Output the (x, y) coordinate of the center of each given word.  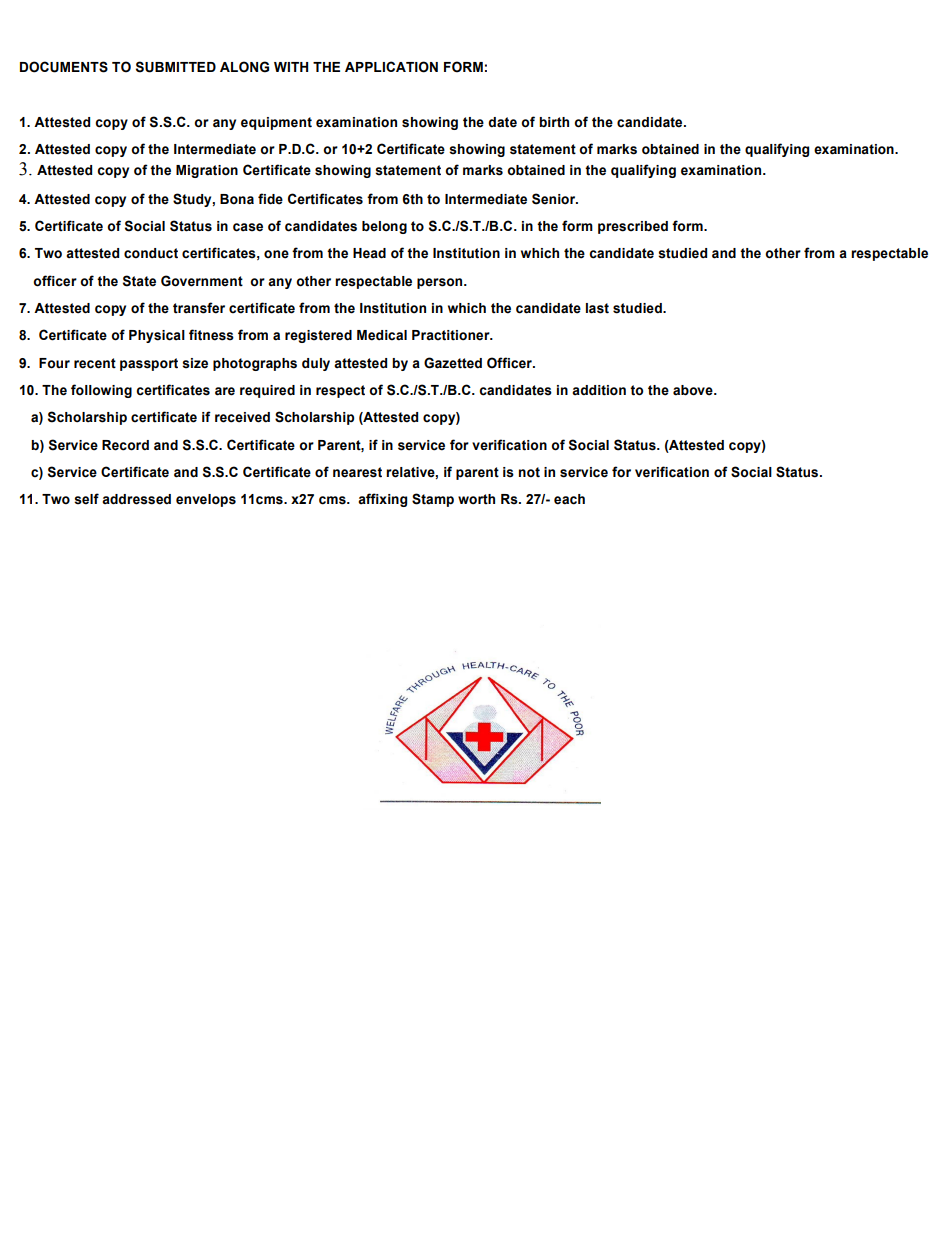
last (597, 308)
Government (202, 281)
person (439, 283)
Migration (207, 171)
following (101, 391)
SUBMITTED (176, 67)
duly (316, 364)
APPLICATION (391, 67)
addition (599, 390)
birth (554, 122)
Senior (555, 199)
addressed (136, 499)
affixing (382, 500)
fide (270, 199)
